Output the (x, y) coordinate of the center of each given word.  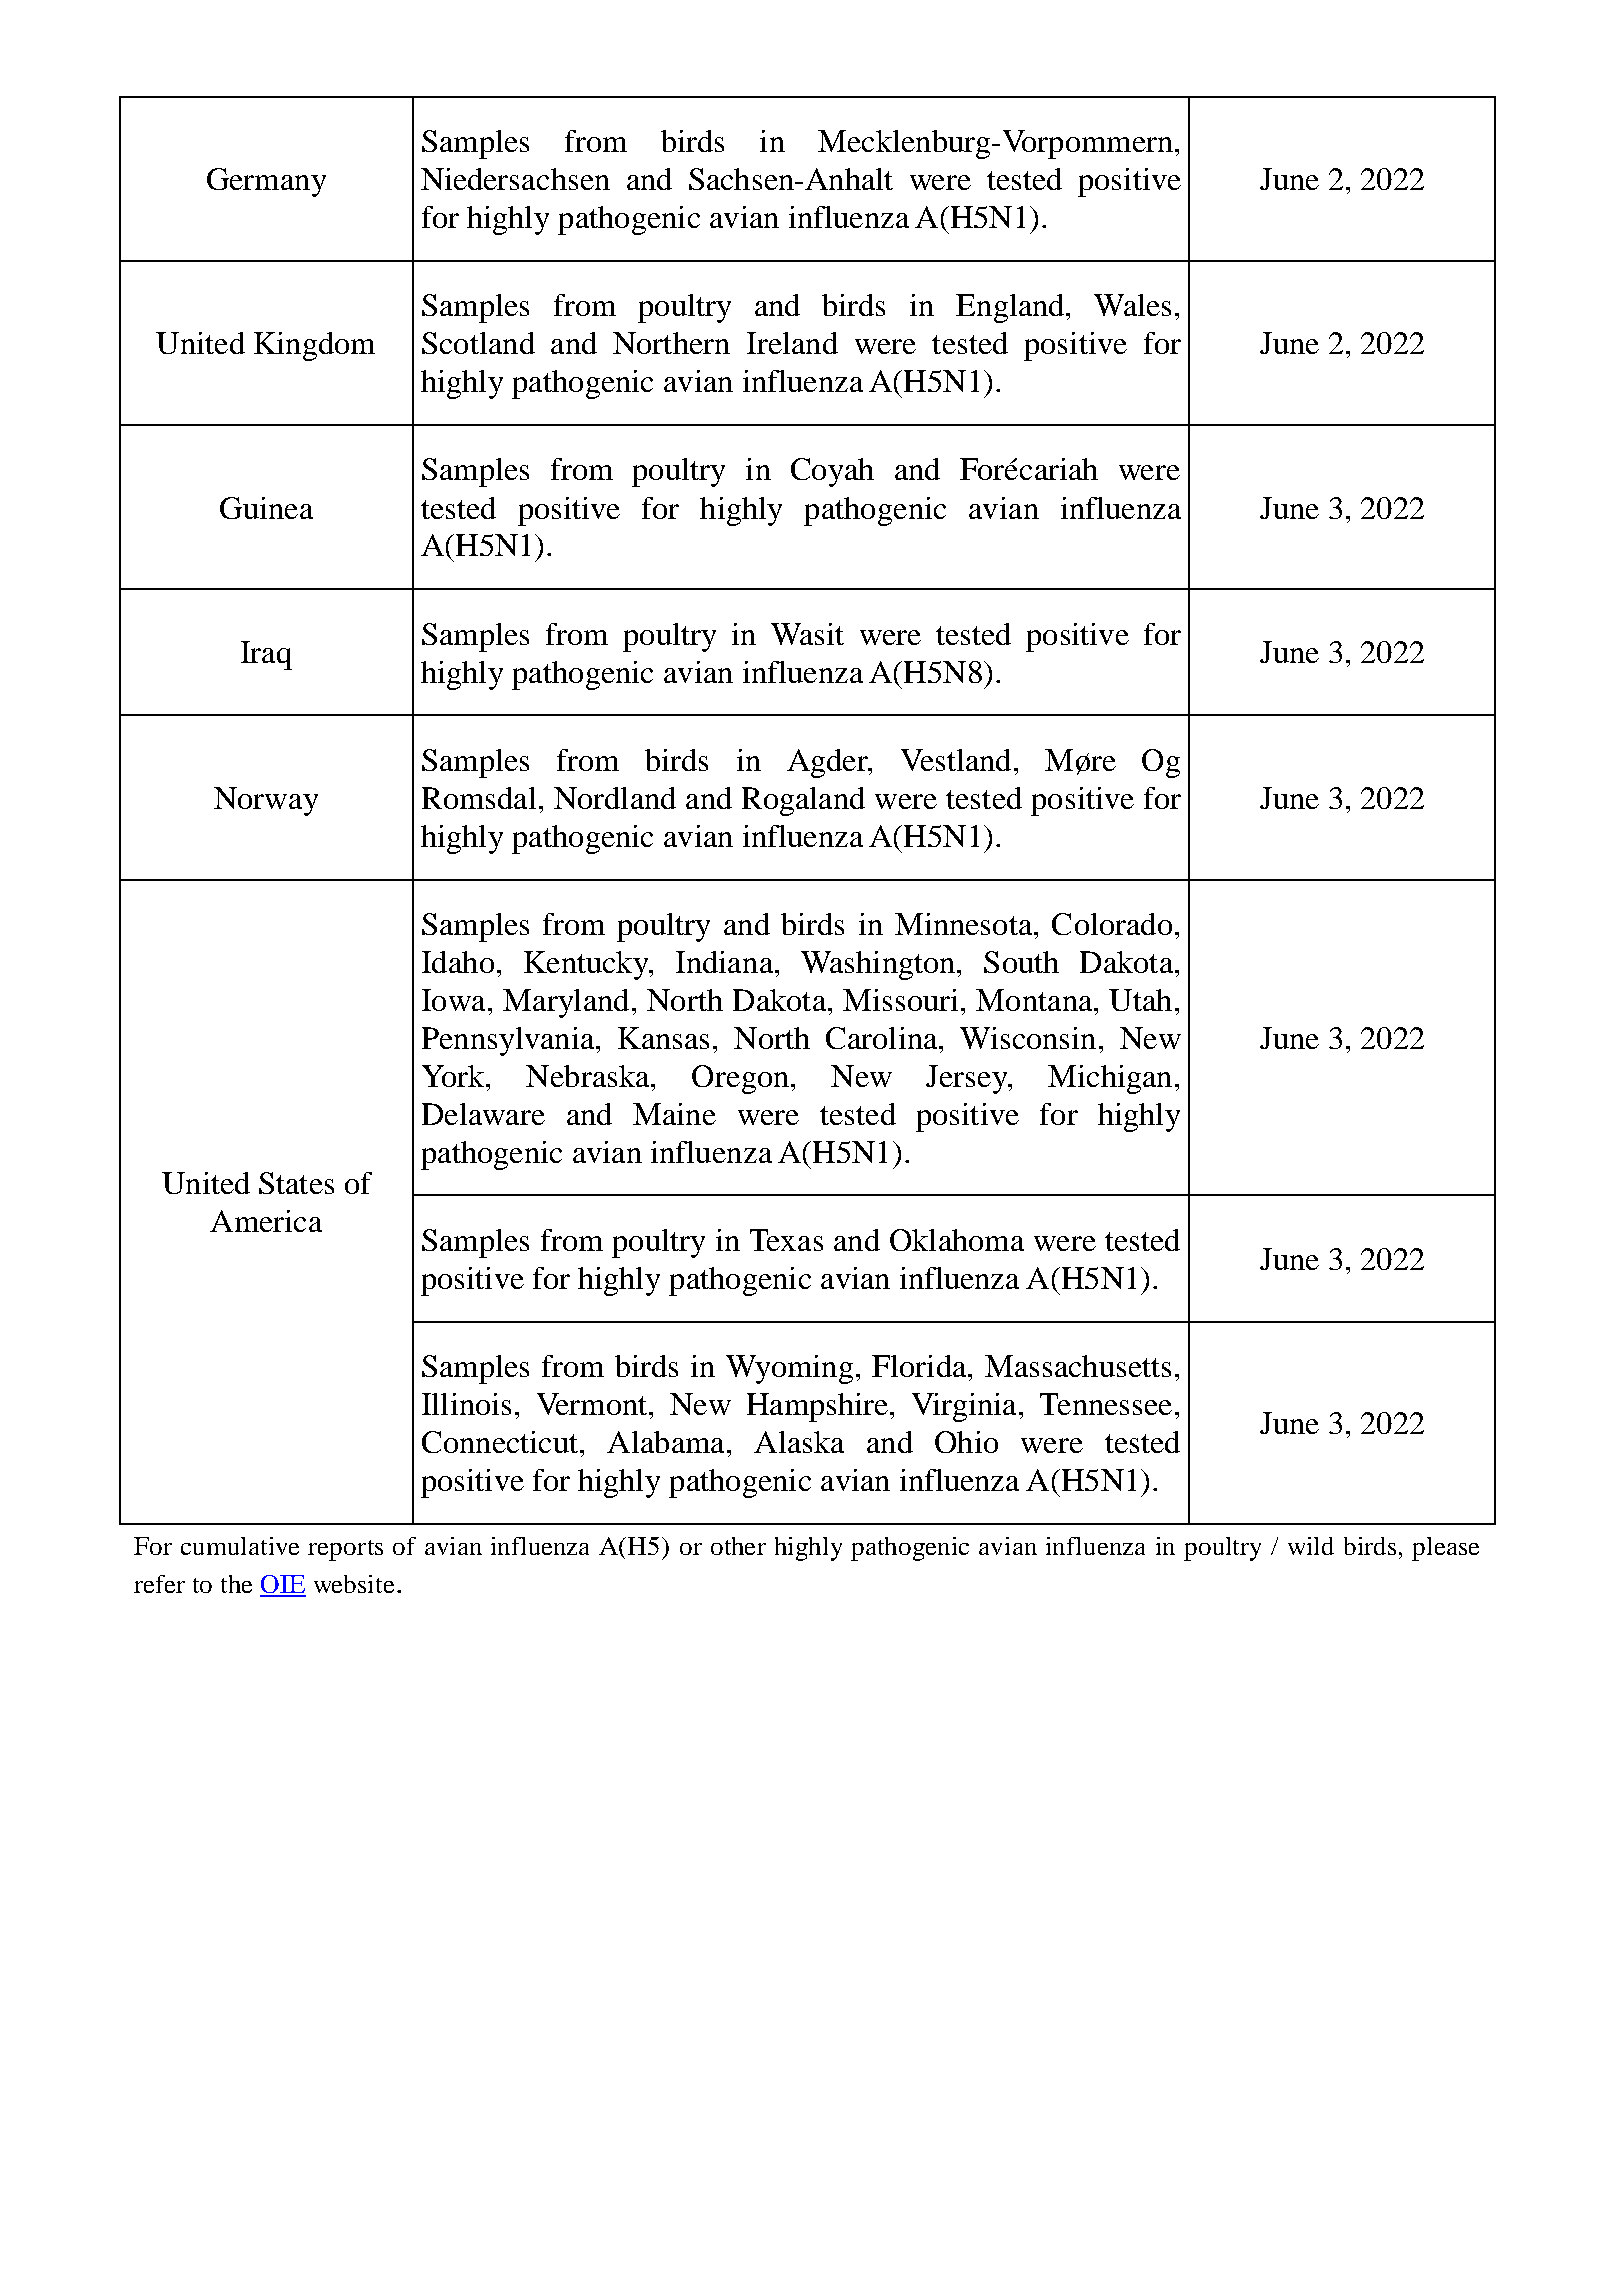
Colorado (1112, 924)
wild (1311, 1546)
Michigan (1110, 1079)
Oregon (740, 1079)
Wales (1132, 305)
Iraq (266, 655)
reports (345, 1550)
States (296, 1183)
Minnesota (963, 924)
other (738, 1546)
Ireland (792, 343)
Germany (266, 182)
